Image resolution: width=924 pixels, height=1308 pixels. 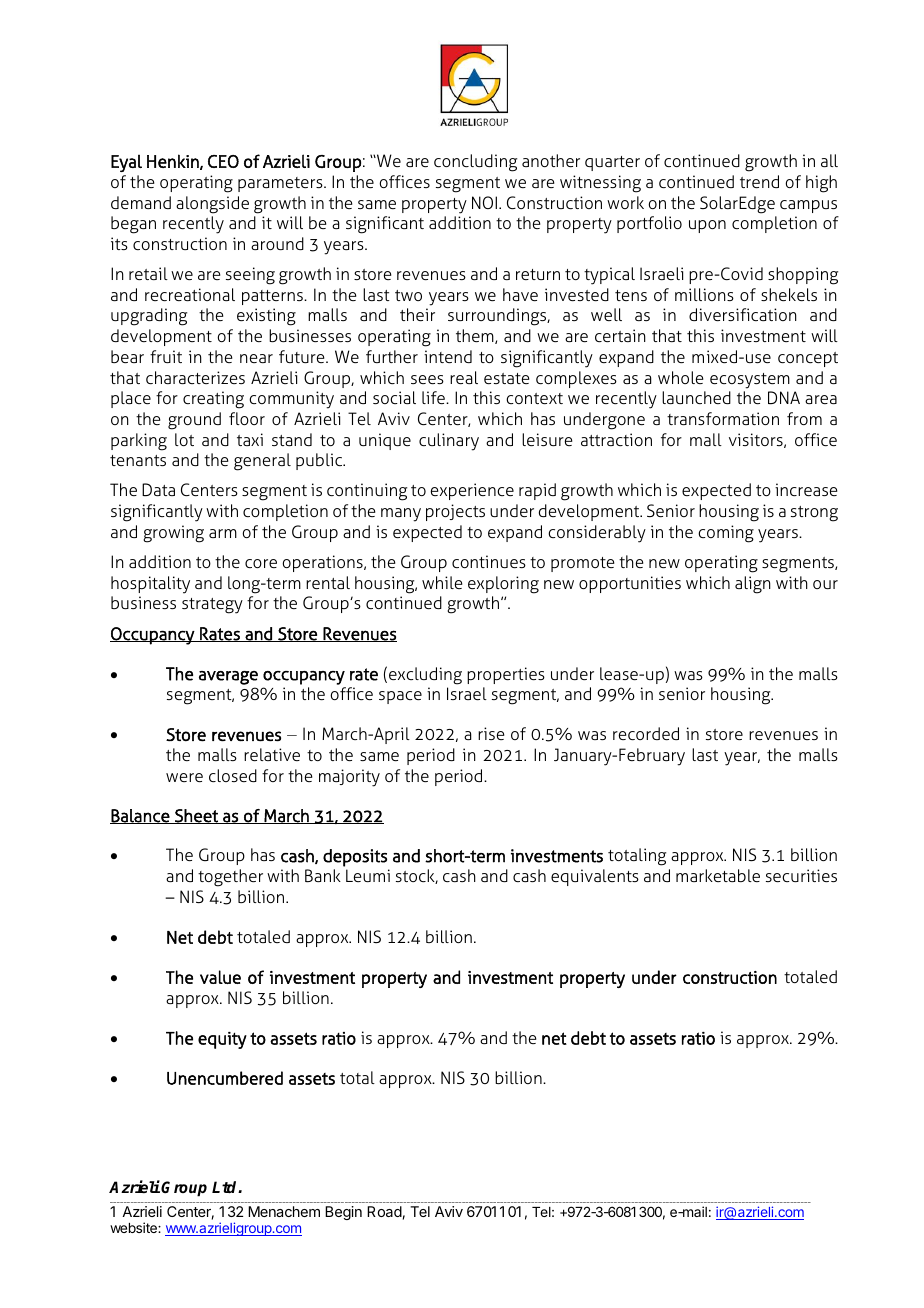 What do you see at coordinates (718, 875) in the image?
I see `marketable` at bounding box center [718, 875].
